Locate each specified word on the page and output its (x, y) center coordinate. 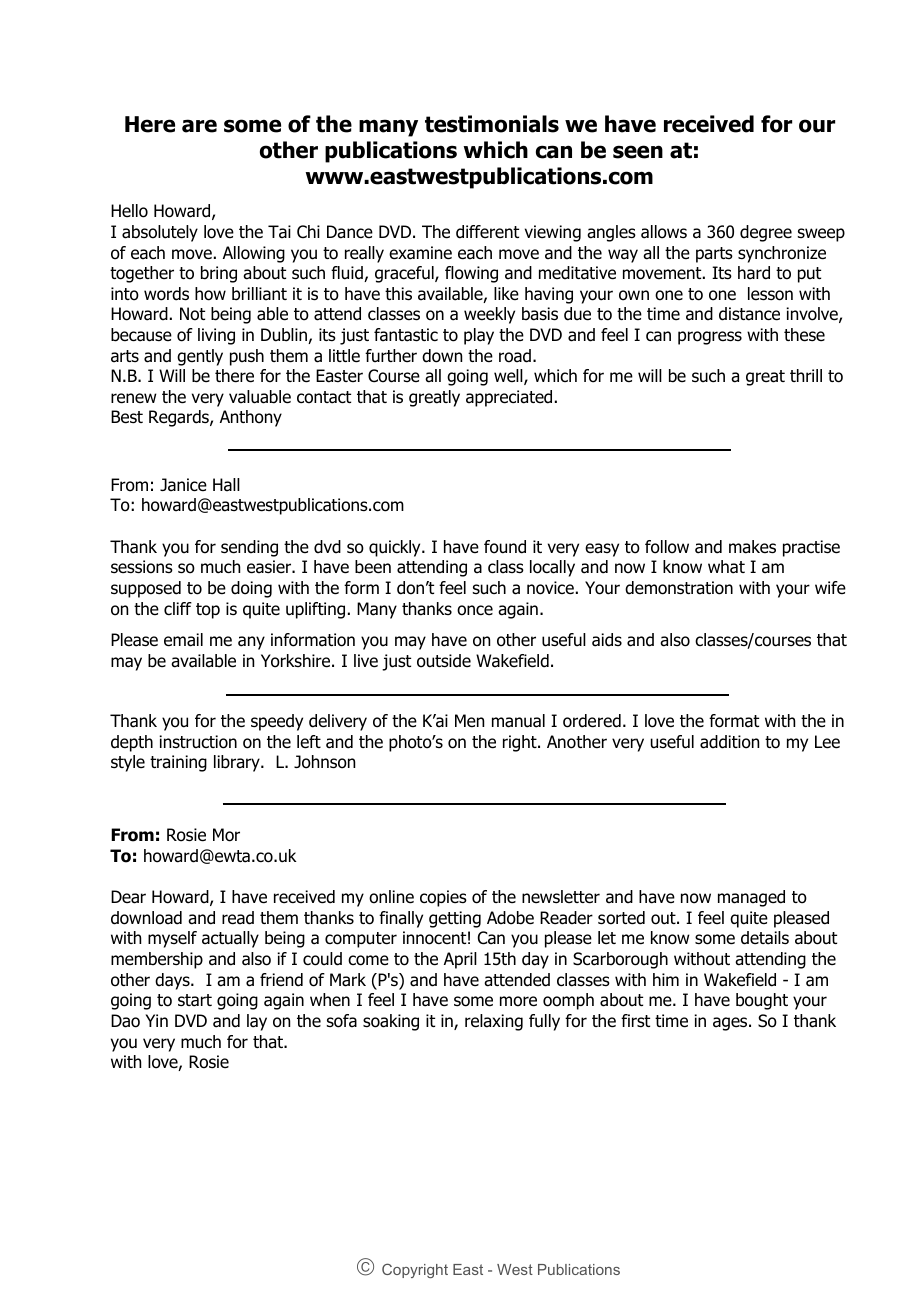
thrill (806, 375)
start (195, 1000)
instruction (198, 742)
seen (638, 152)
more (518, 1001)
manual (518, 721)
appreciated (509, 398)
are (199, 126)
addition (729, 742)
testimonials (492, 124)
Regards (180, 418)
